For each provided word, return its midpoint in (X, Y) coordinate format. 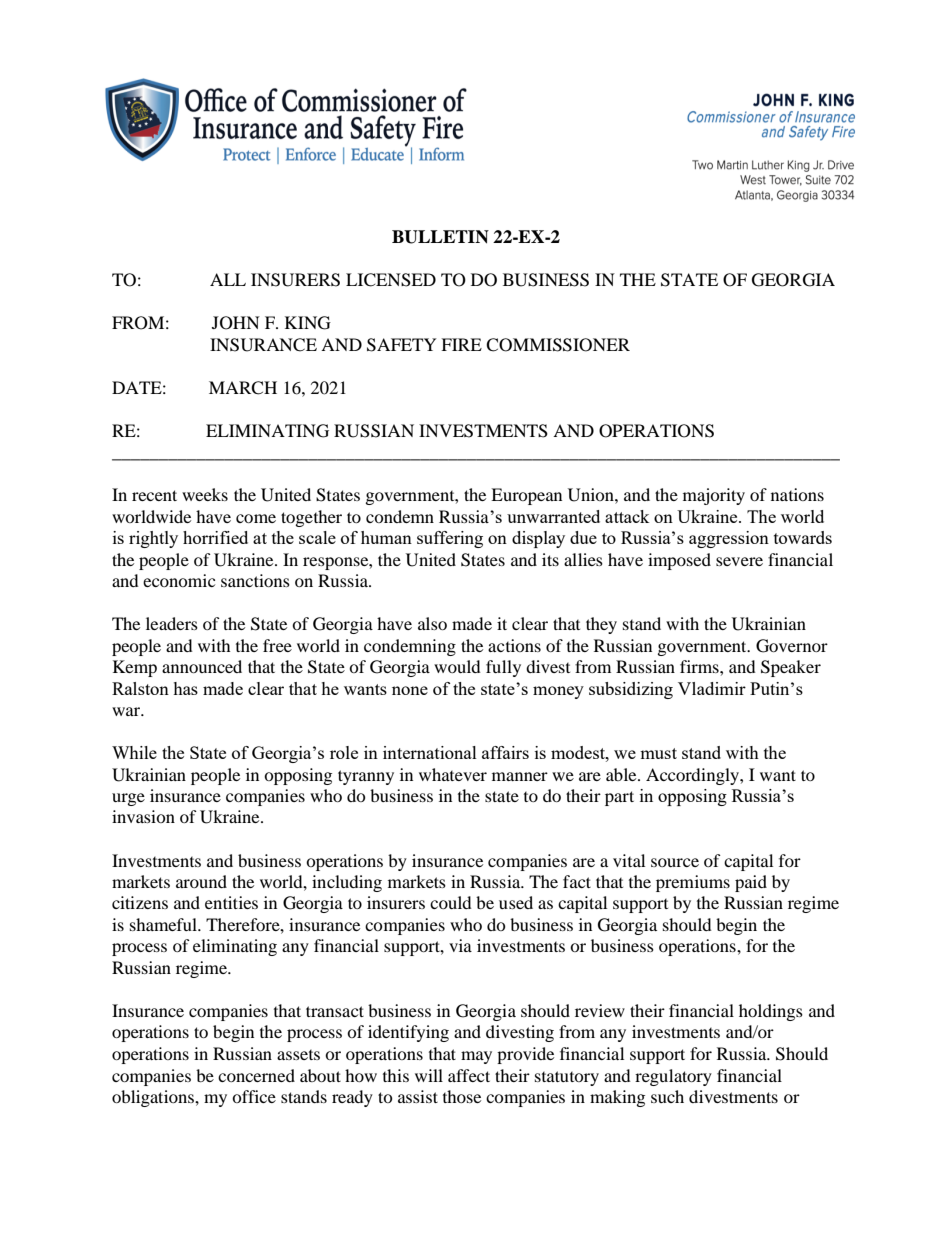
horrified (215, 537)
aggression (729, 539)
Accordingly (693, 776)
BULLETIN (440, 237)
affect (469, 1075)
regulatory (673, 1077)
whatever (453, 774)
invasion (143, 816)
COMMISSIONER (558, 345)
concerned (256, 1075)
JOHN (236, 323)
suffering (450, 539)
